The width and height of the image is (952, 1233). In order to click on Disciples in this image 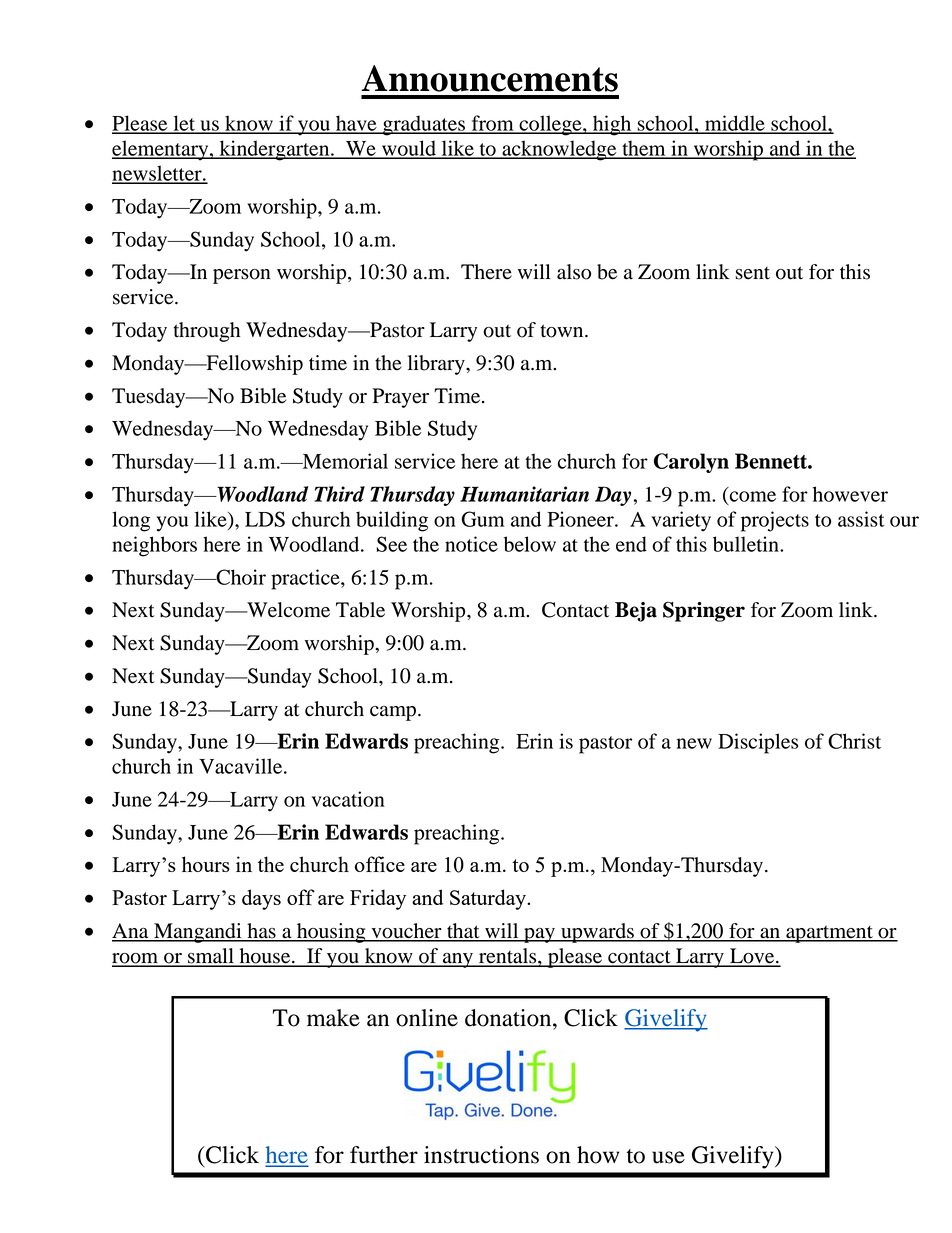, I will do `click(758, 743)`.
